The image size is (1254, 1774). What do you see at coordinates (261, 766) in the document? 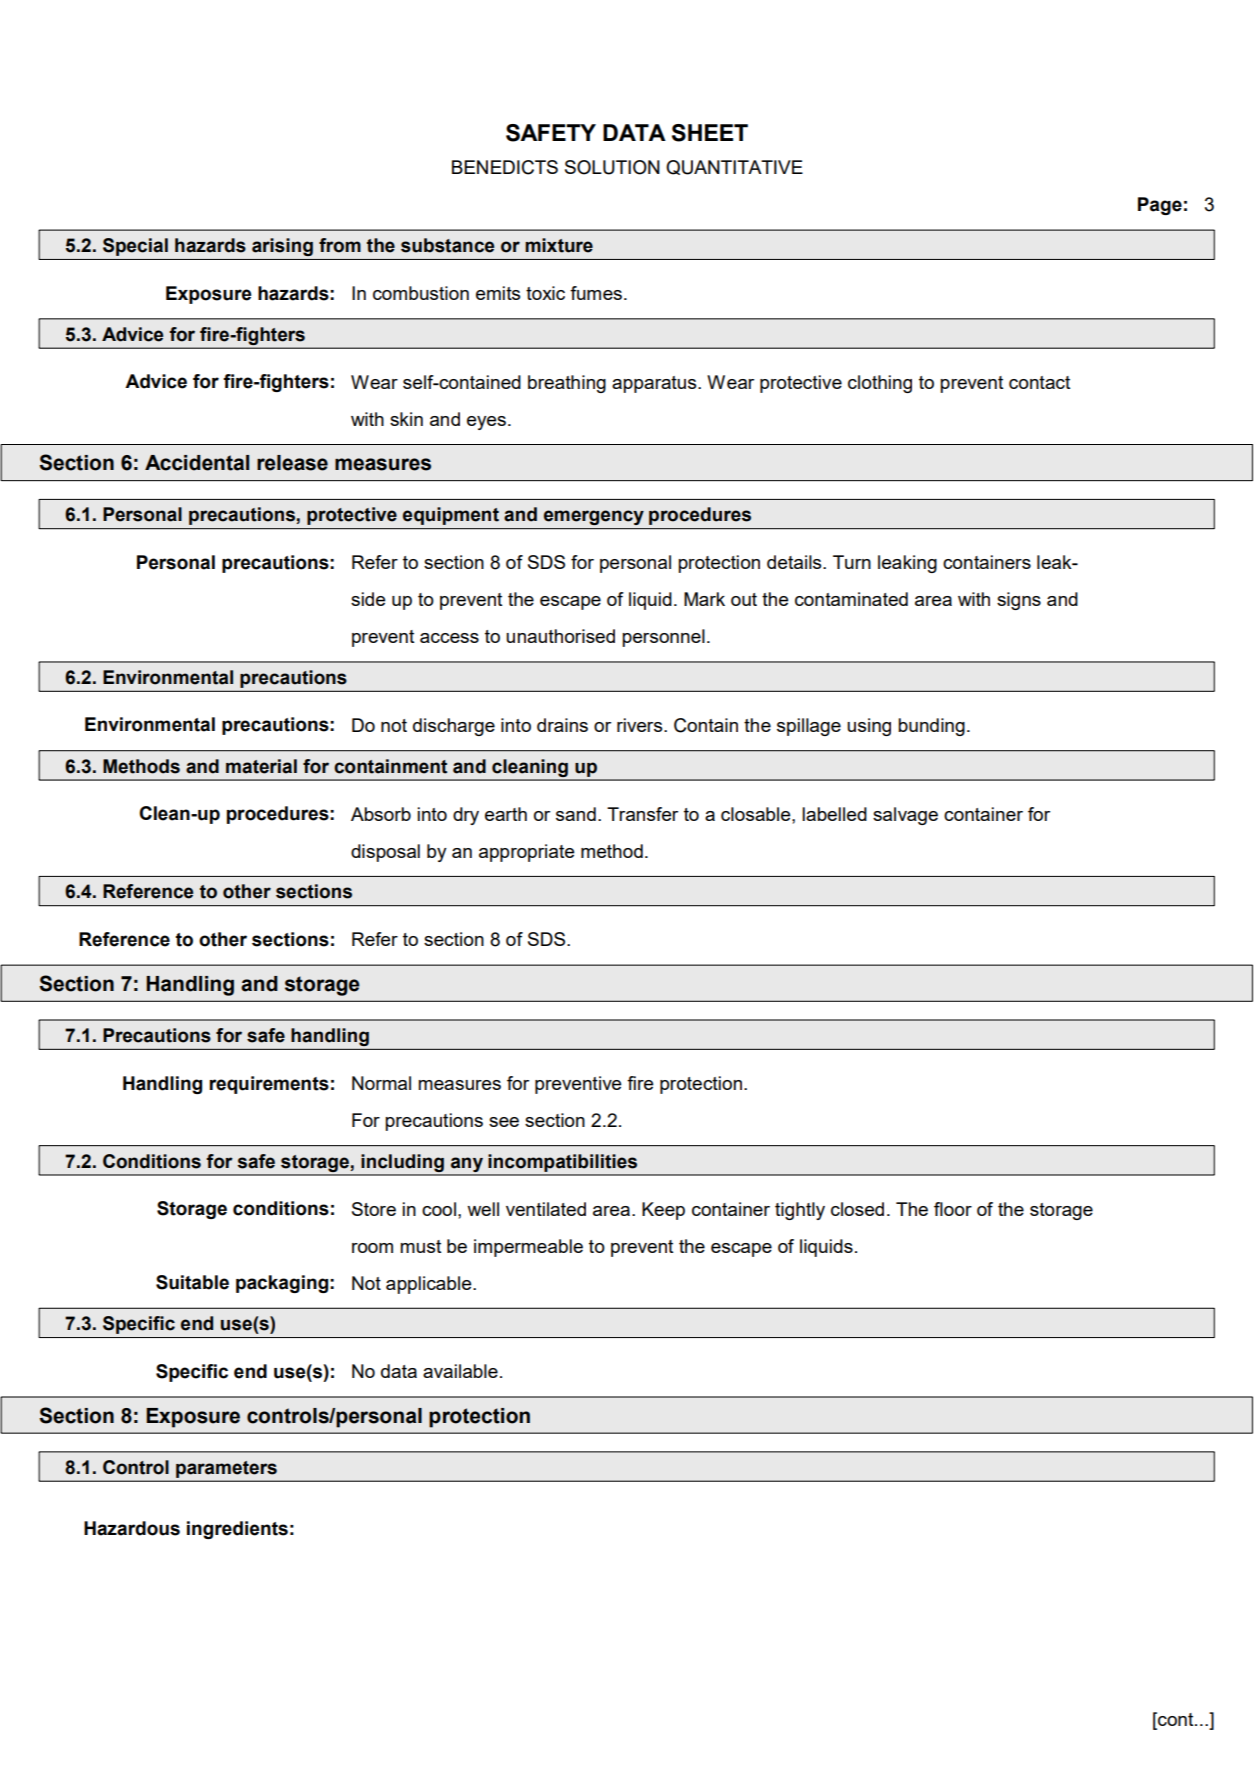
I see `material` at bounding box center [261, 766].
